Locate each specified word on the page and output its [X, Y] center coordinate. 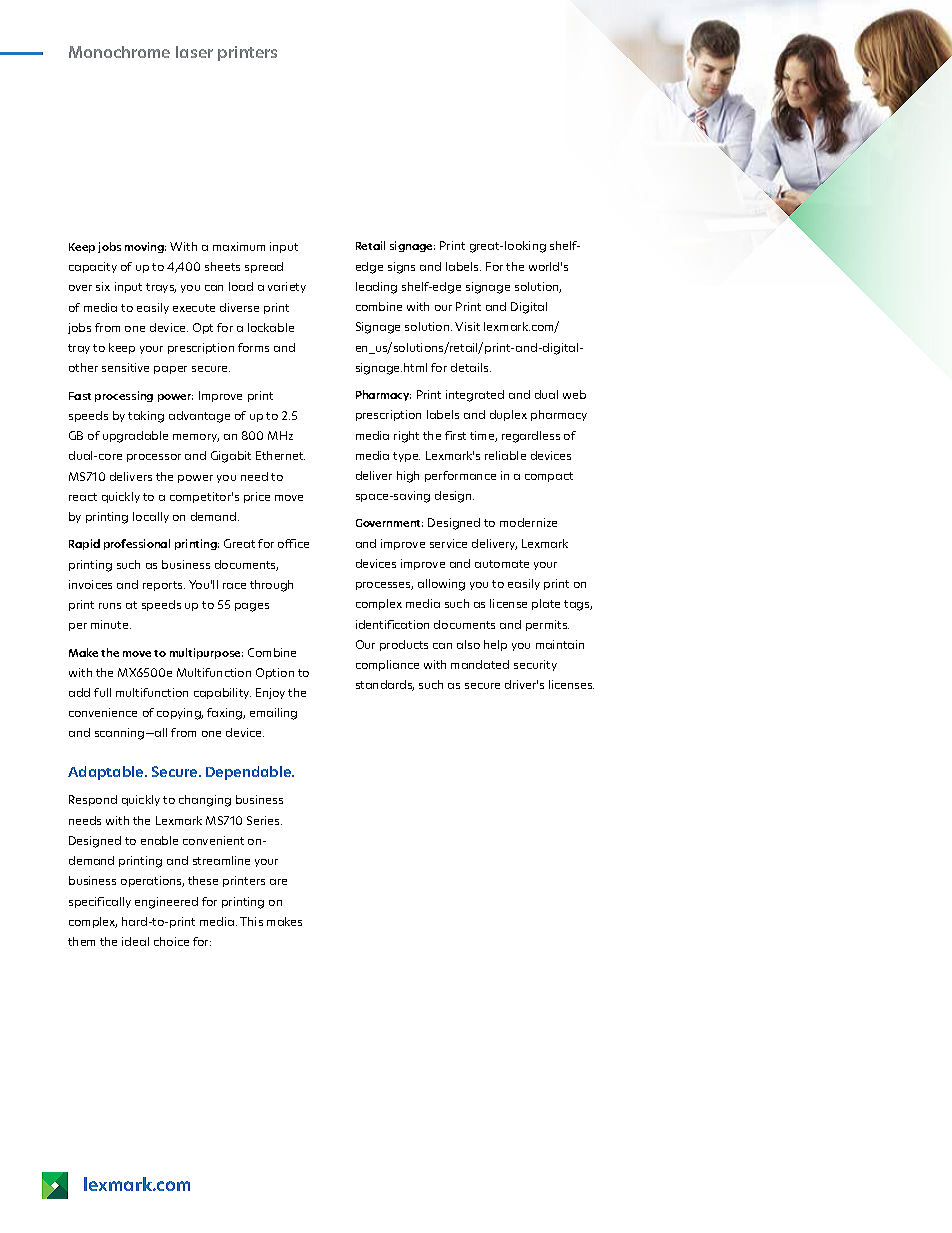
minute [111, 624]
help [495, 645]
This [251, 921]
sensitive [125, 367]
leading [376, 288]
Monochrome [119, 52]
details [471, 367]
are [278, 882]
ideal [135, 941]
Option [275, 673]
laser [194, 52]
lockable [271, 327]
